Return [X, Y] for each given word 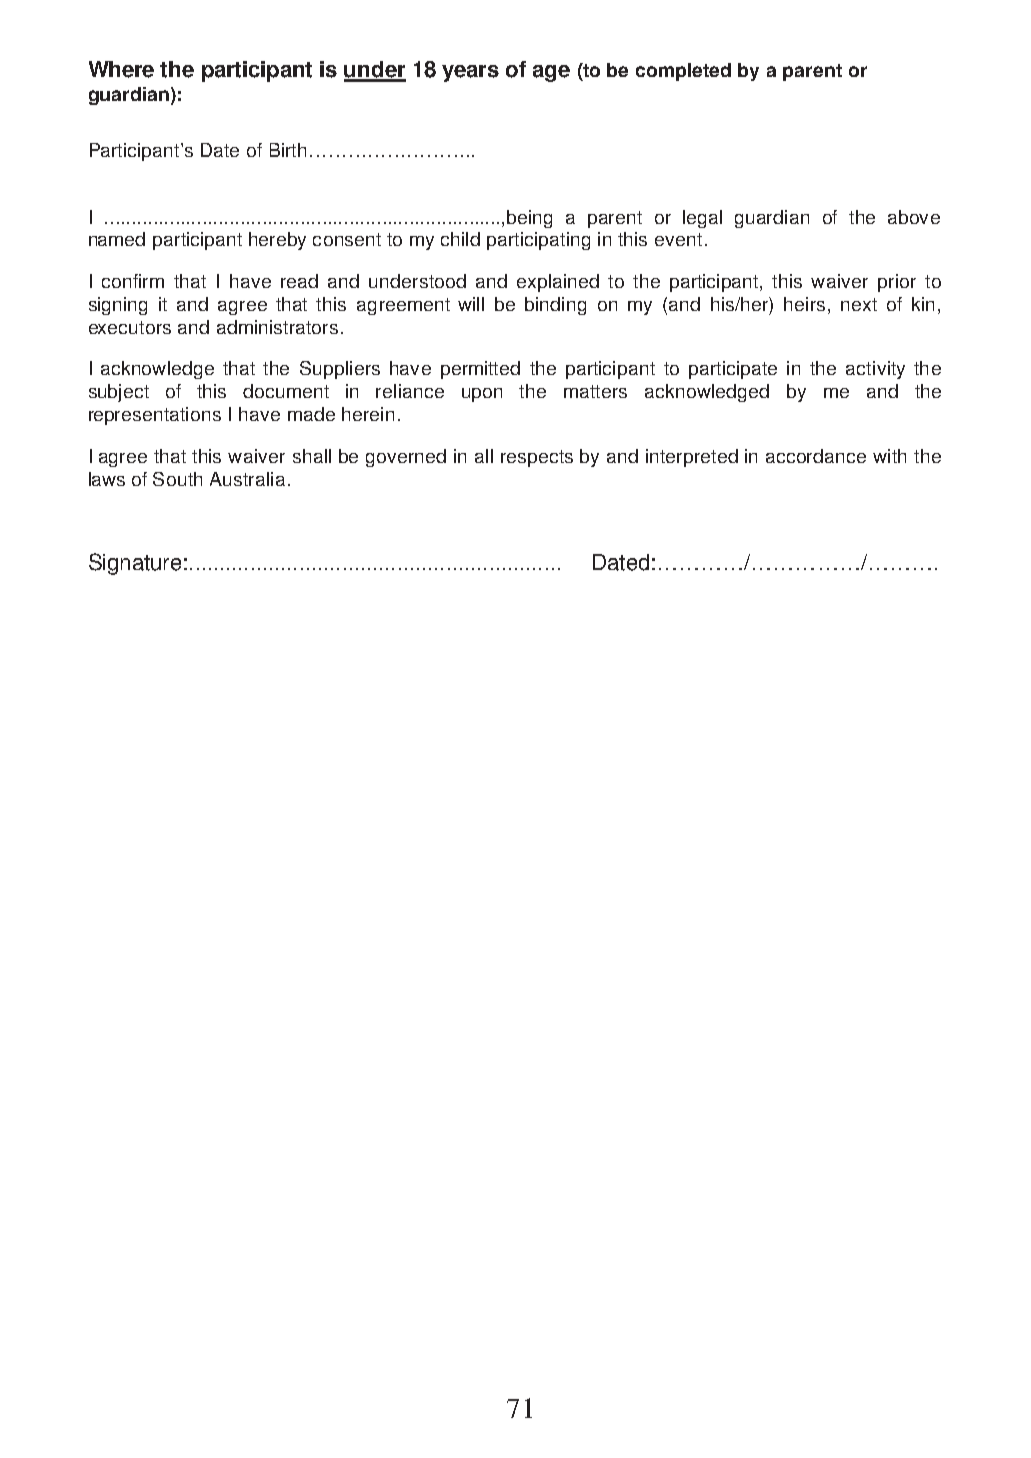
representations [155, 416]
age [551, 73]
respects [537, 458]
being [529, 219]
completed [683, 72]
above [914, 217]
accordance [816, 456]
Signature [135, 564]
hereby [277, 241]
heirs [804, 304]
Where [121, 69]
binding [555, 306]
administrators [277, 327]
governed [406, 458]
